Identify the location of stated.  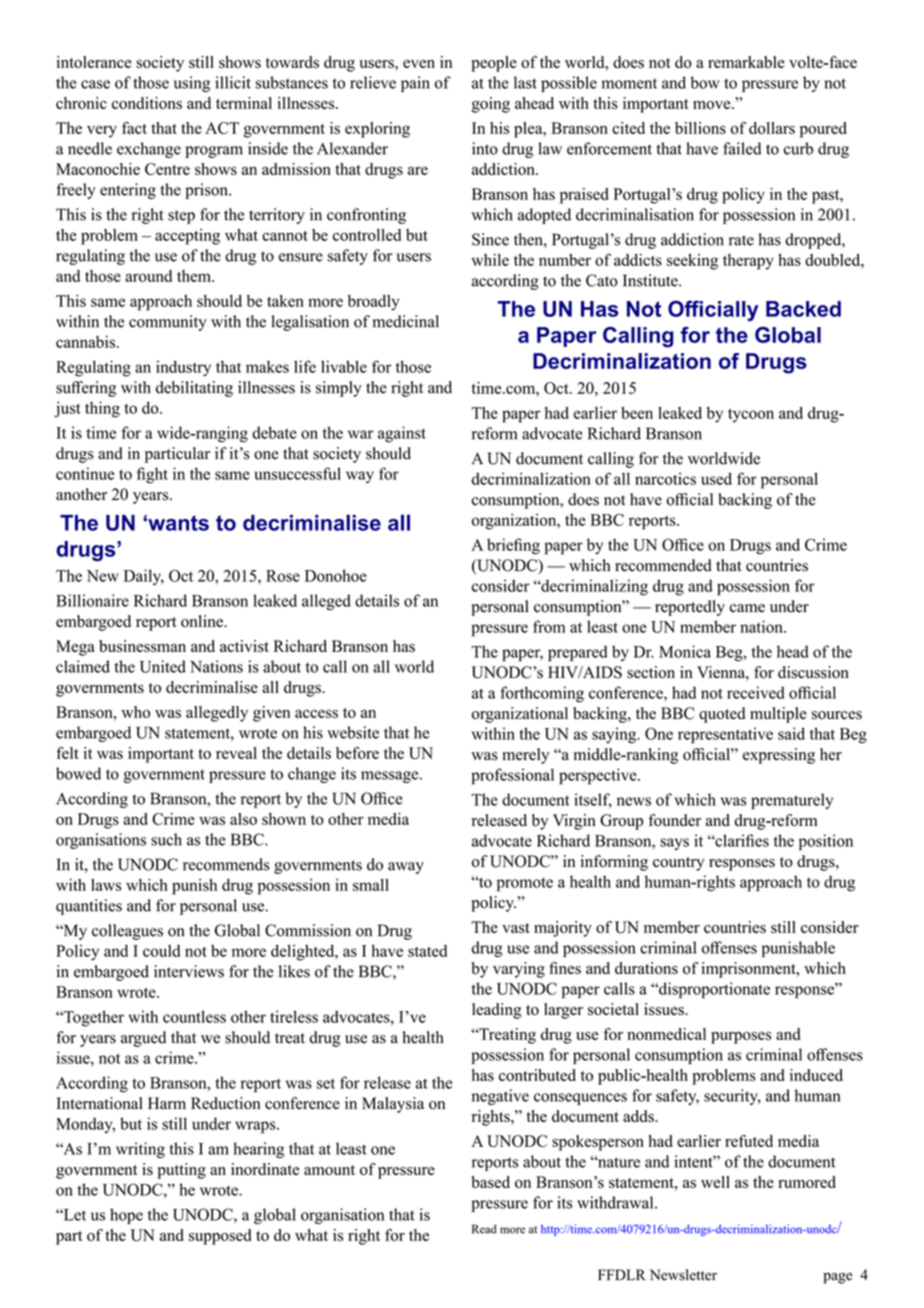
(427, 951).
